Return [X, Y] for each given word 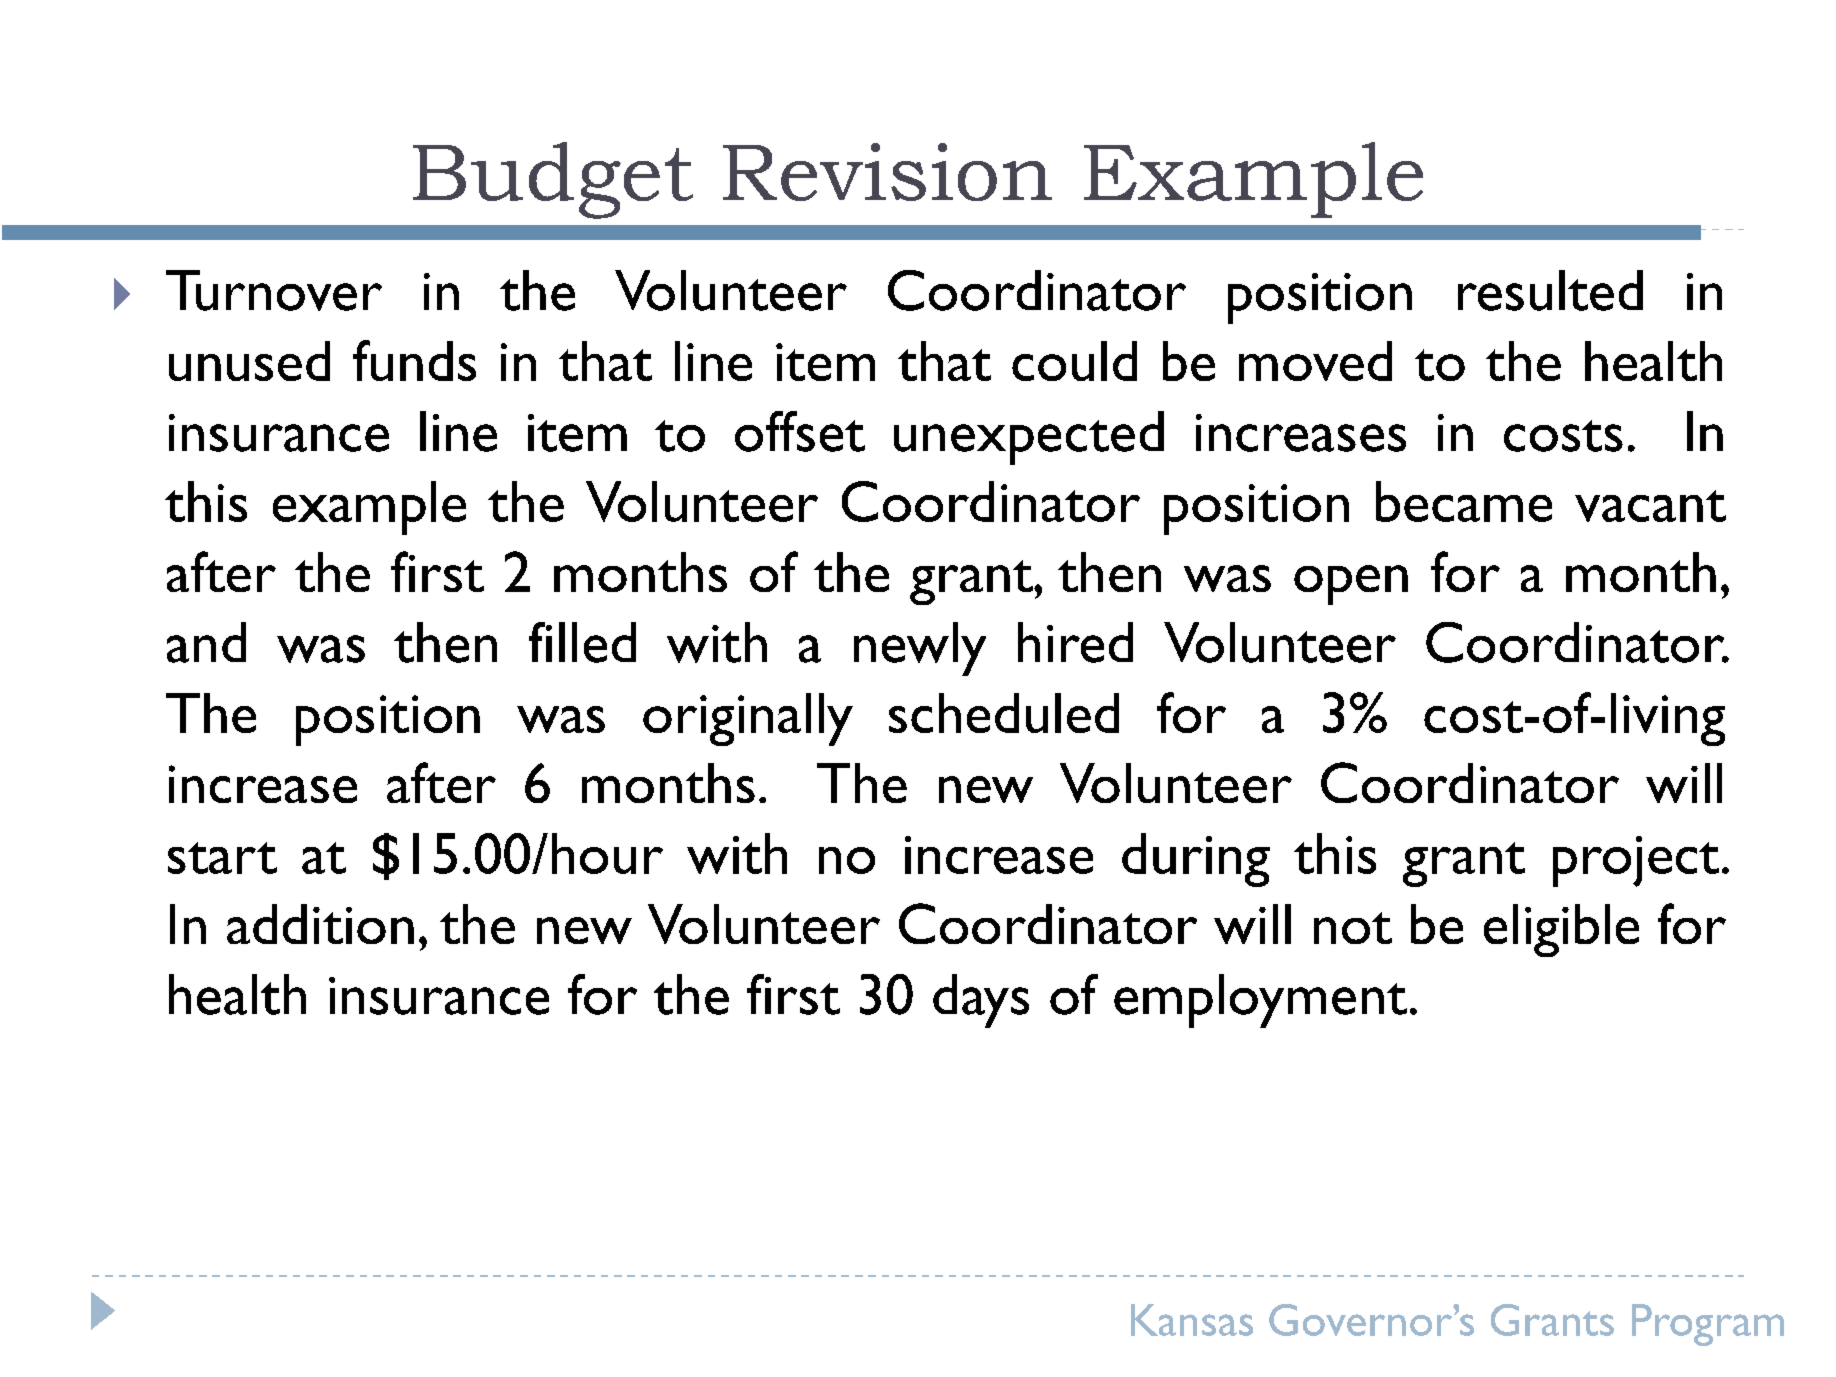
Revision [887, 172]
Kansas [1192, 1320]
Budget [553, 180]
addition [320, 924]
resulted [1550, 290]
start [222, 858]
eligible [1561, 930]
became [1464, 501]
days [981, 1001]
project [1636, 861]
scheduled [1004, 713]
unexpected [1029, 438]
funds [414, 360]
